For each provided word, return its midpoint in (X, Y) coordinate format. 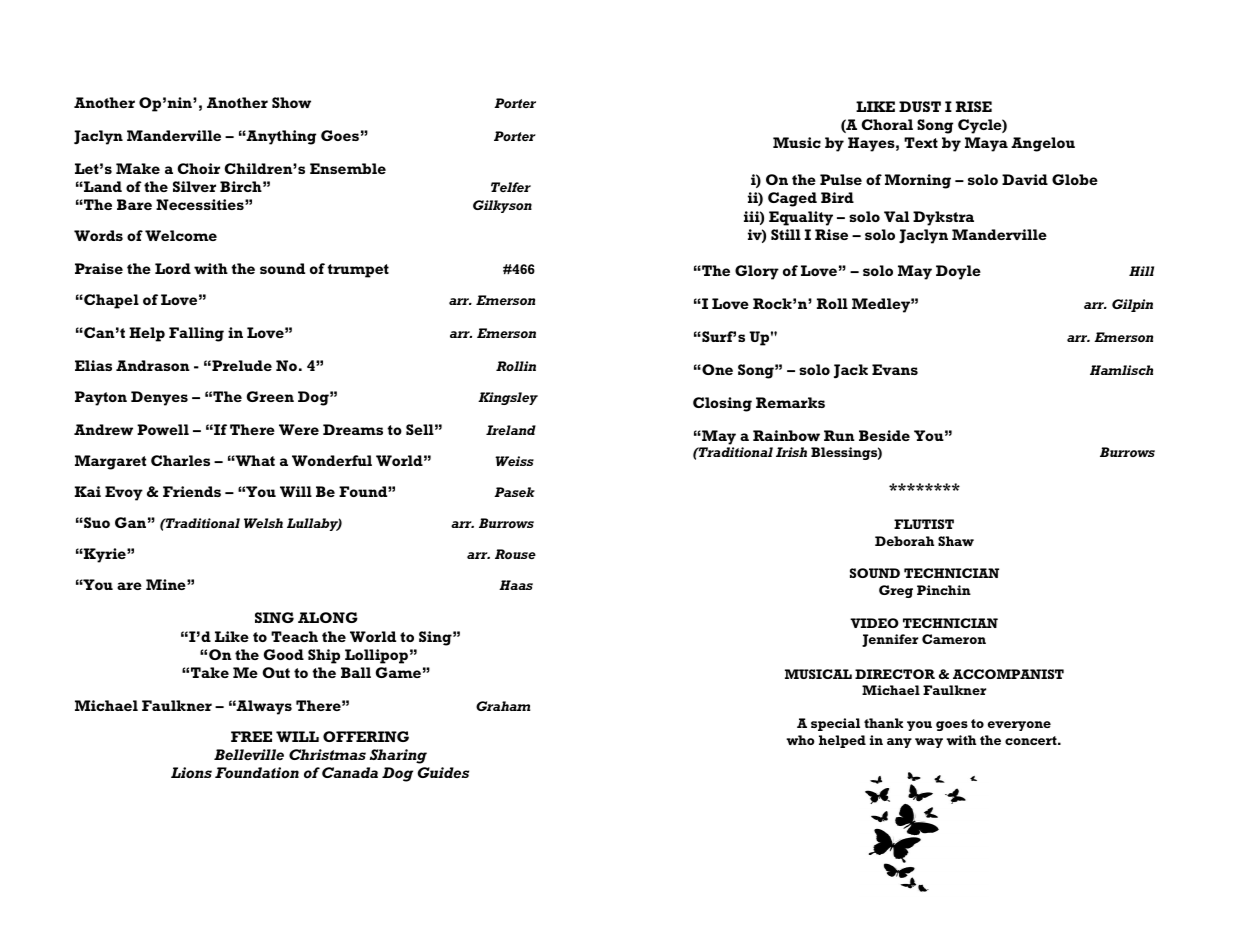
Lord (173, 268)
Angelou (1043, 144)
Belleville (249, 754)
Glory (757, 272)
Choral (887, 124)
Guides (443, 772)
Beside (884, 435)
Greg (896, 591)
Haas (516, 585)
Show (291, 102)
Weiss (514, 461)
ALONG (328, 617)
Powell (163, 429)
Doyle (958, 272)
